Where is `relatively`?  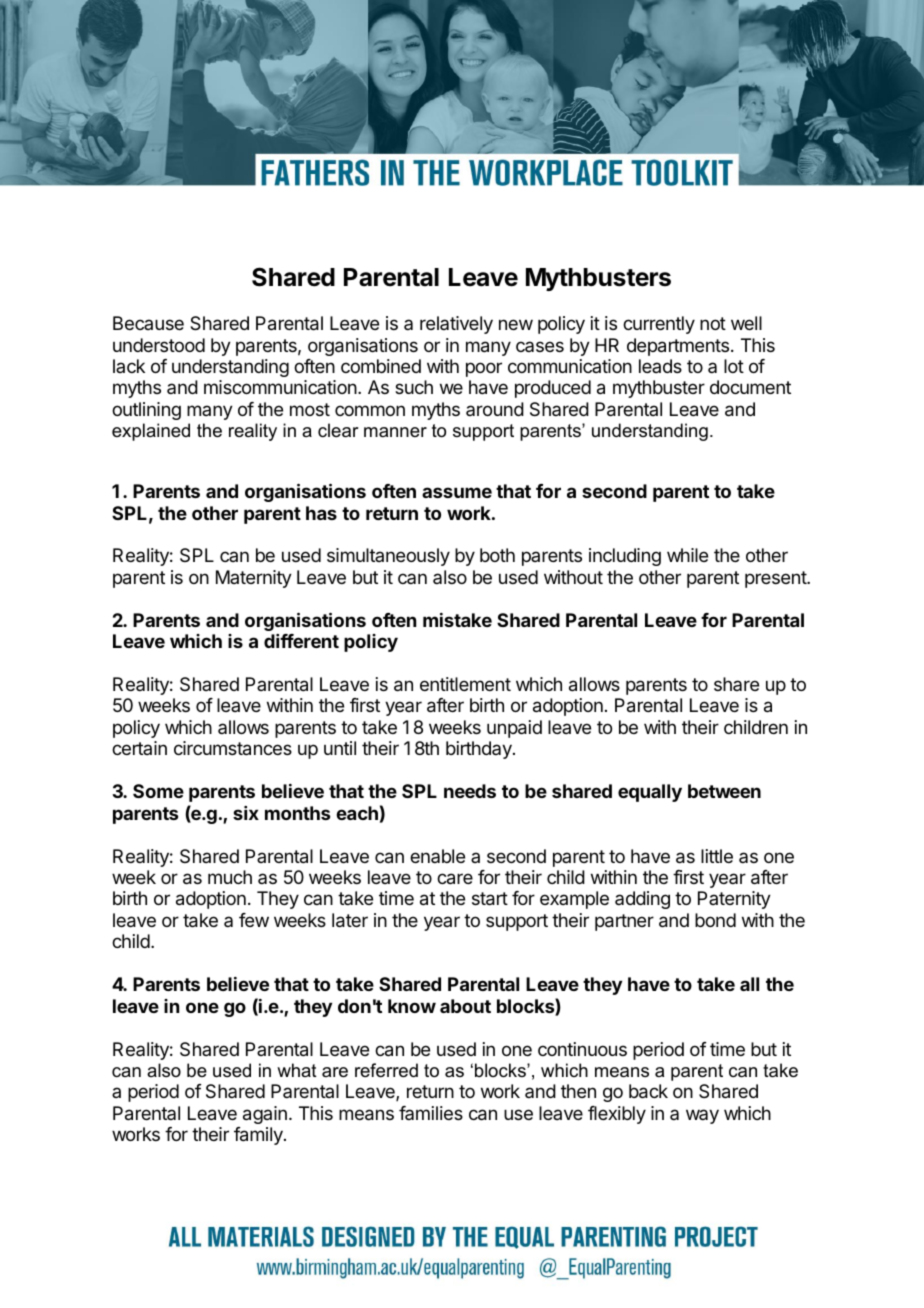
relatively is located at coordinates (456, 325).
